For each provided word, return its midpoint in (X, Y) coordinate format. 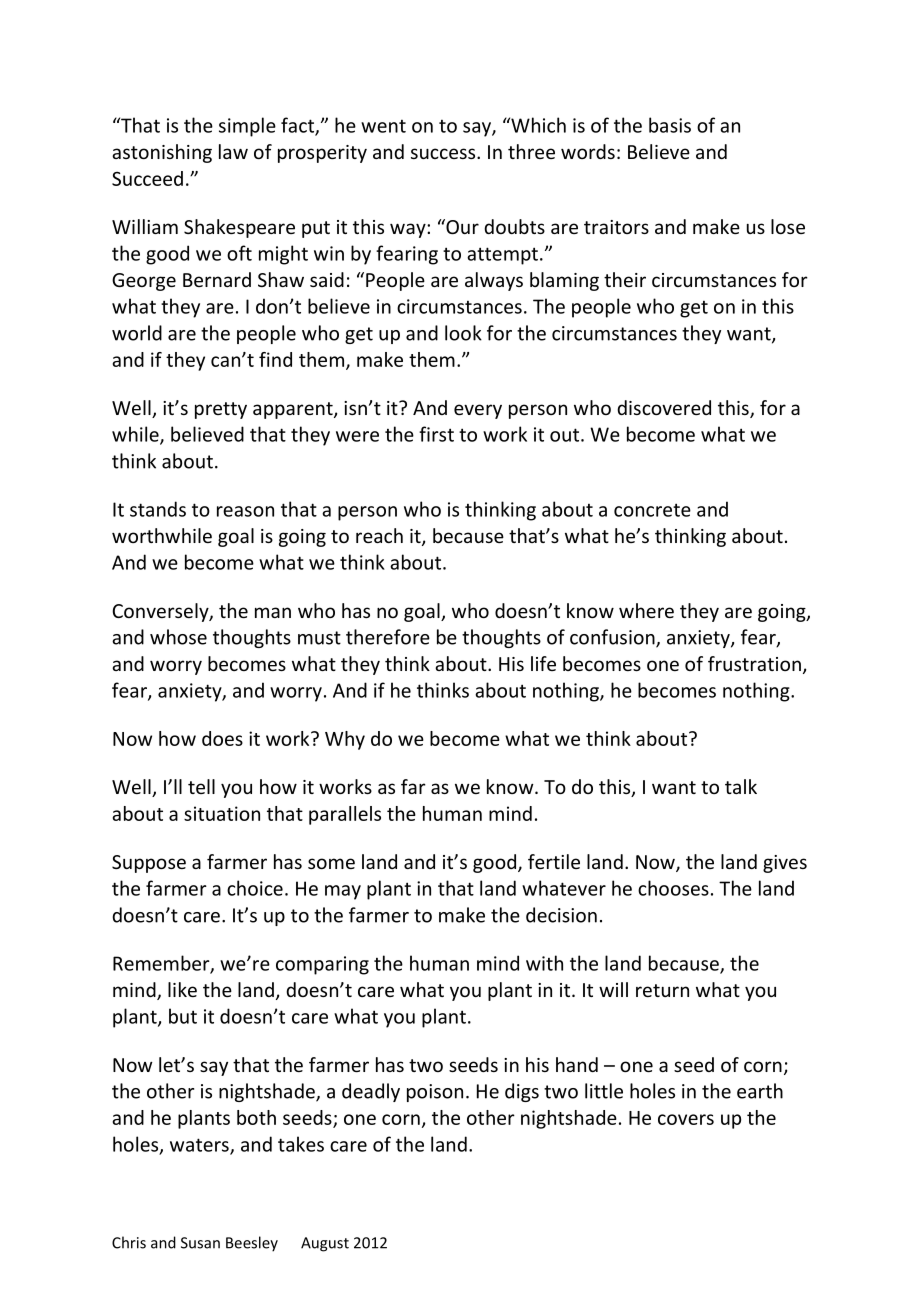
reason (245, 511)
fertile (554, 861)
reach (379, 535)
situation (222, 813)
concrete (652, 510)
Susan (200, 1243)
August (325, 1244)
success (444, 153)
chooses (673, 888)
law (233, 151)
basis (670, 125)
